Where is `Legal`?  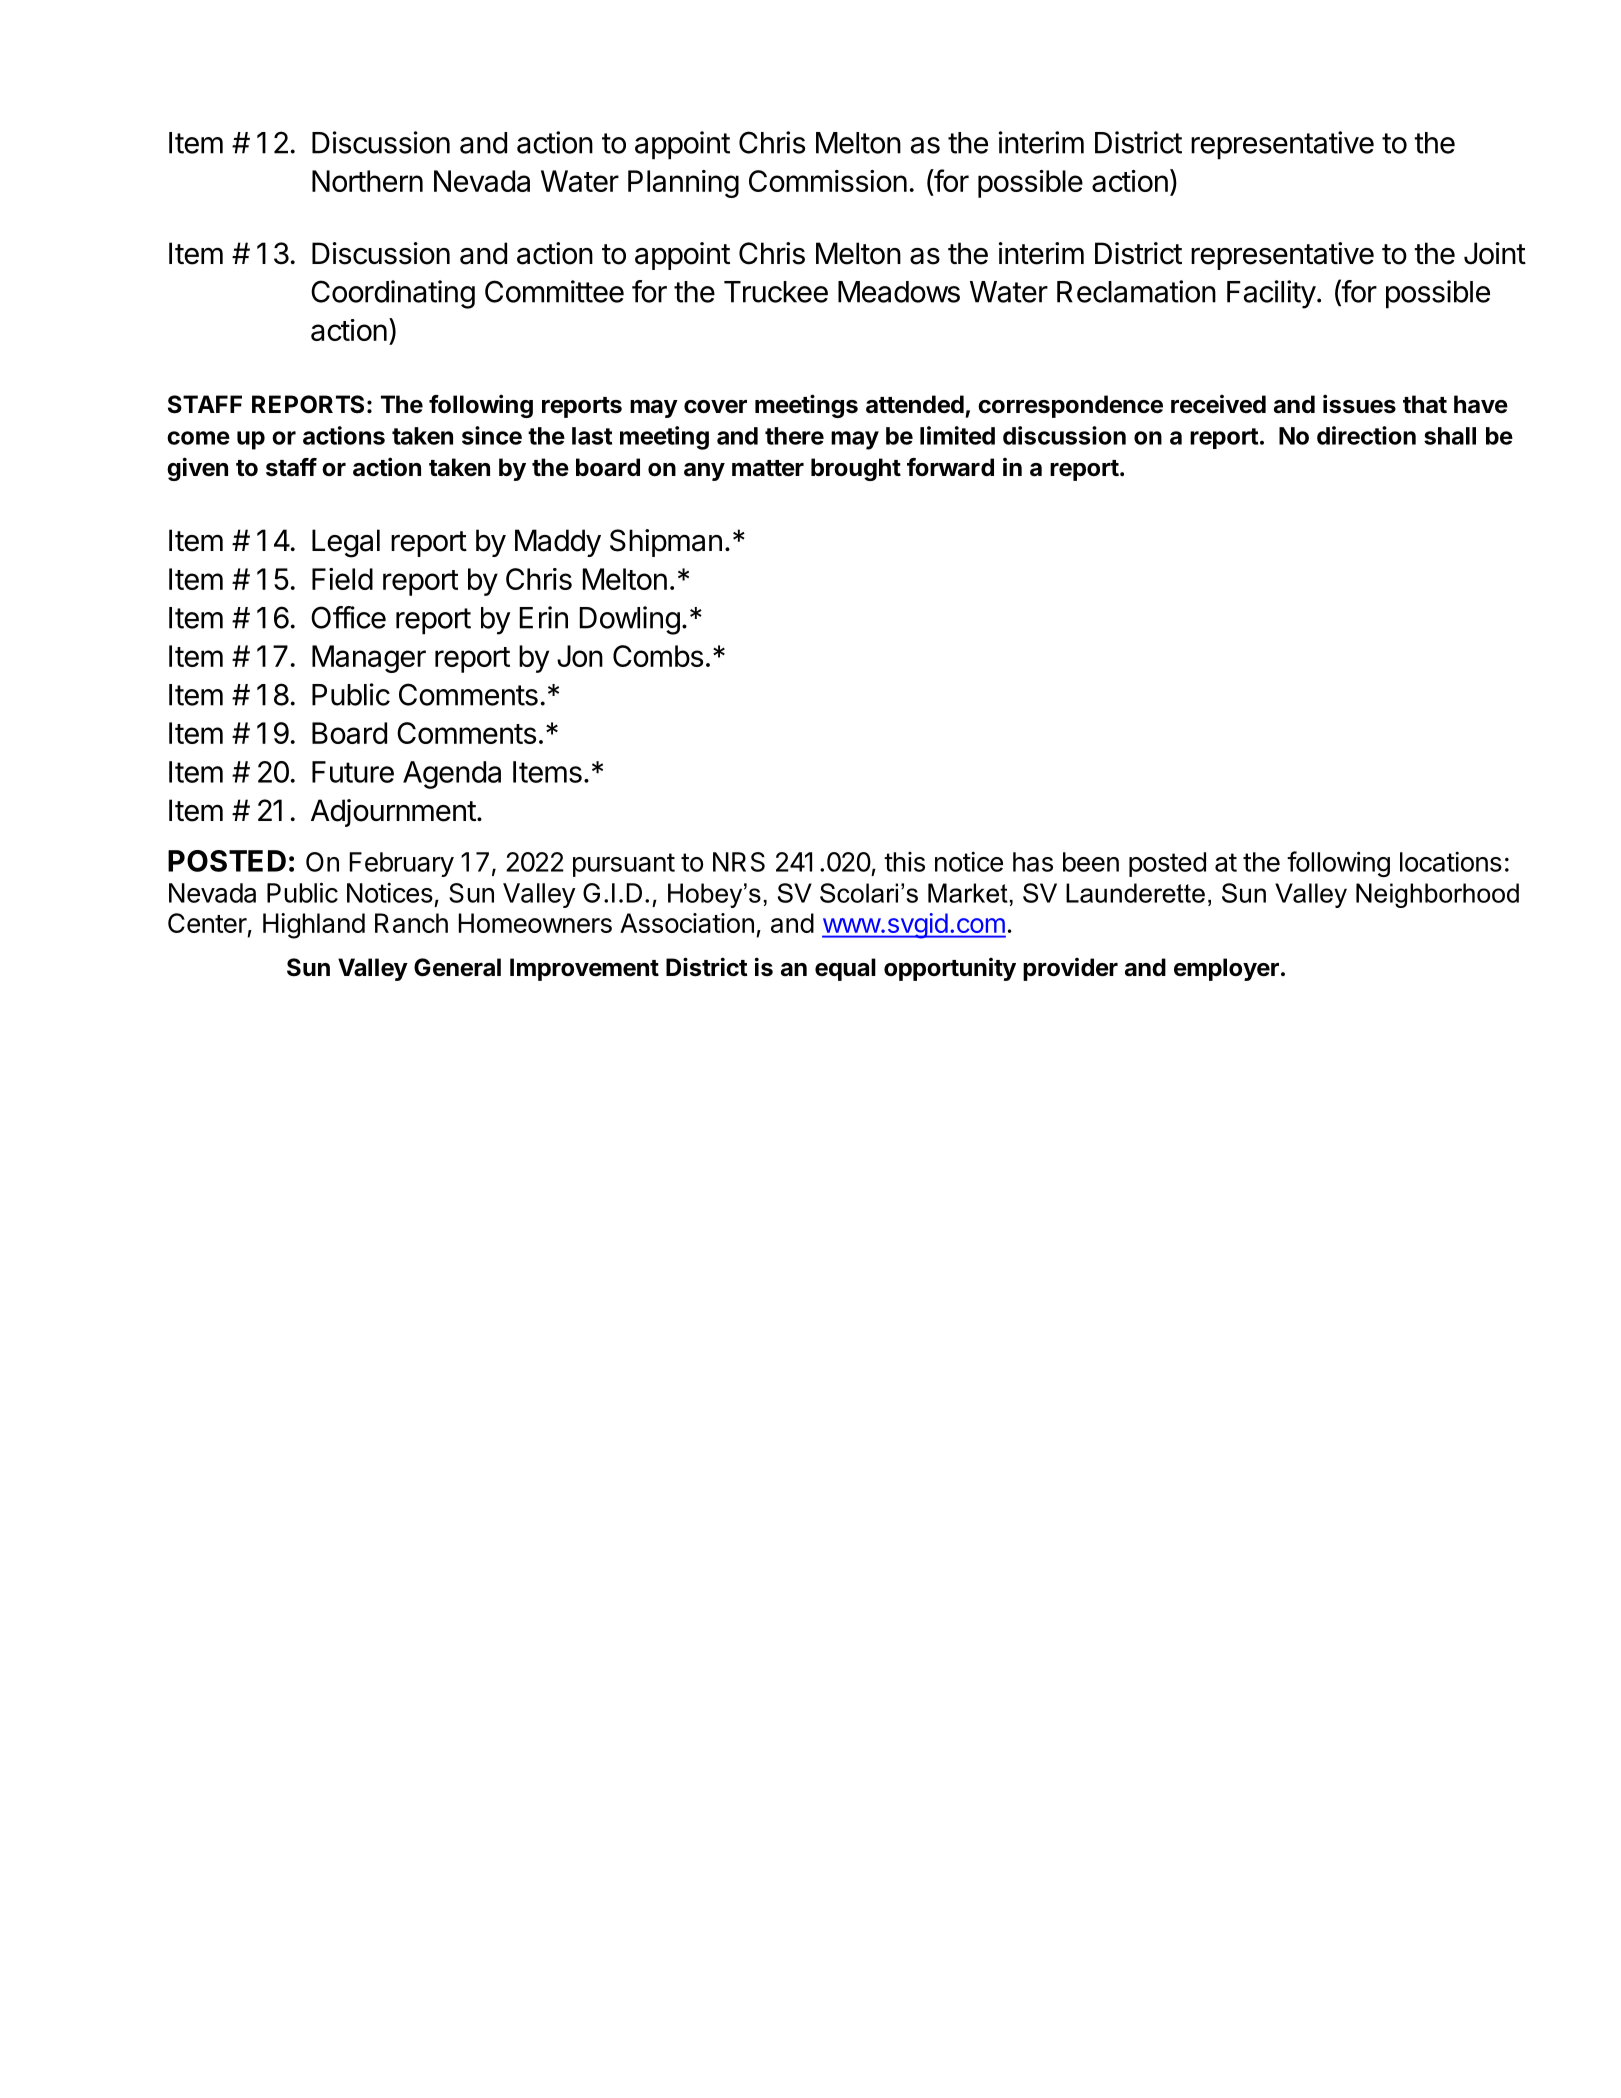 Legal is located at coordinates (346, 543).
